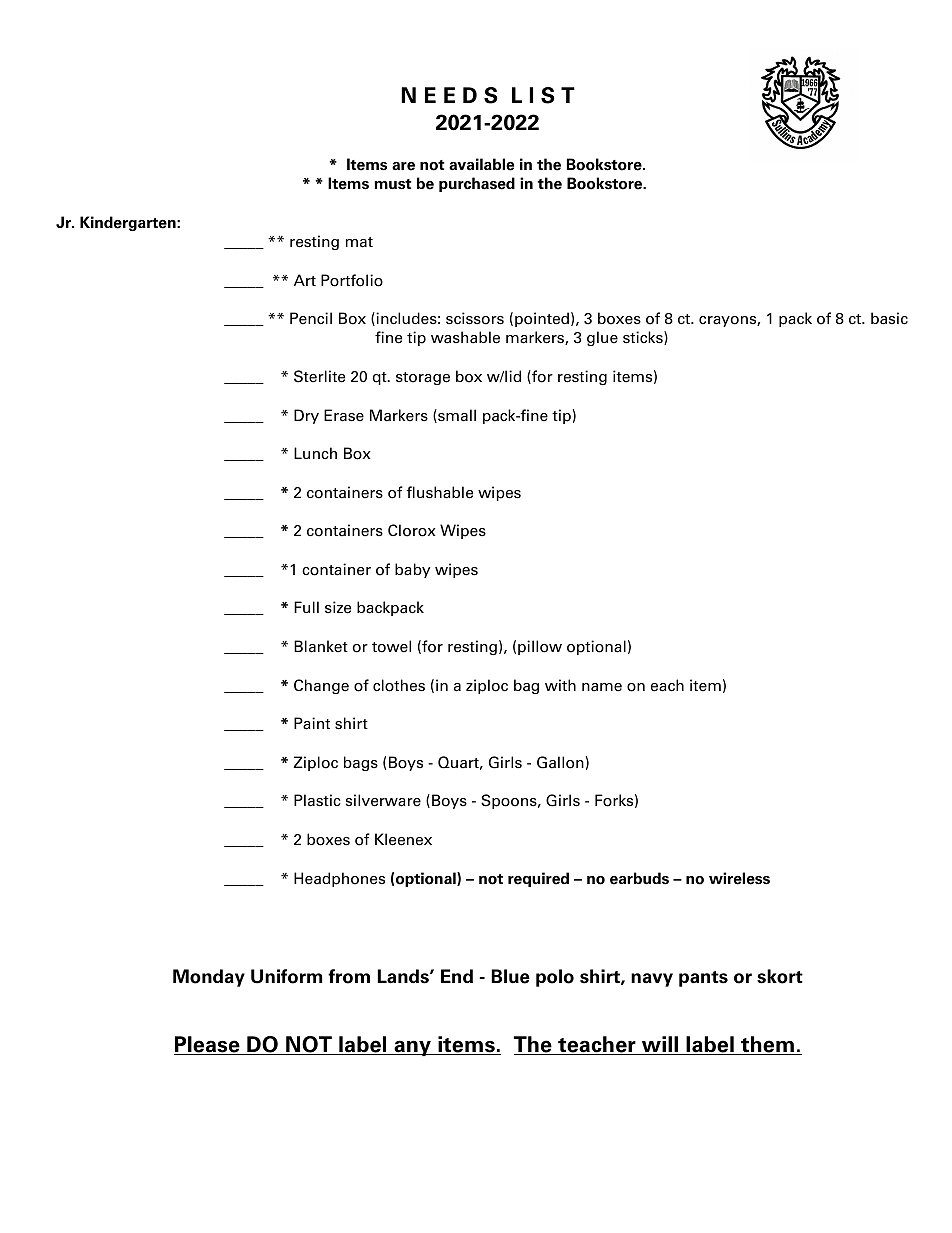  What do you see at coordinates (306, 607) in the image?
I see `Full` at bounding box center [306, 607].
